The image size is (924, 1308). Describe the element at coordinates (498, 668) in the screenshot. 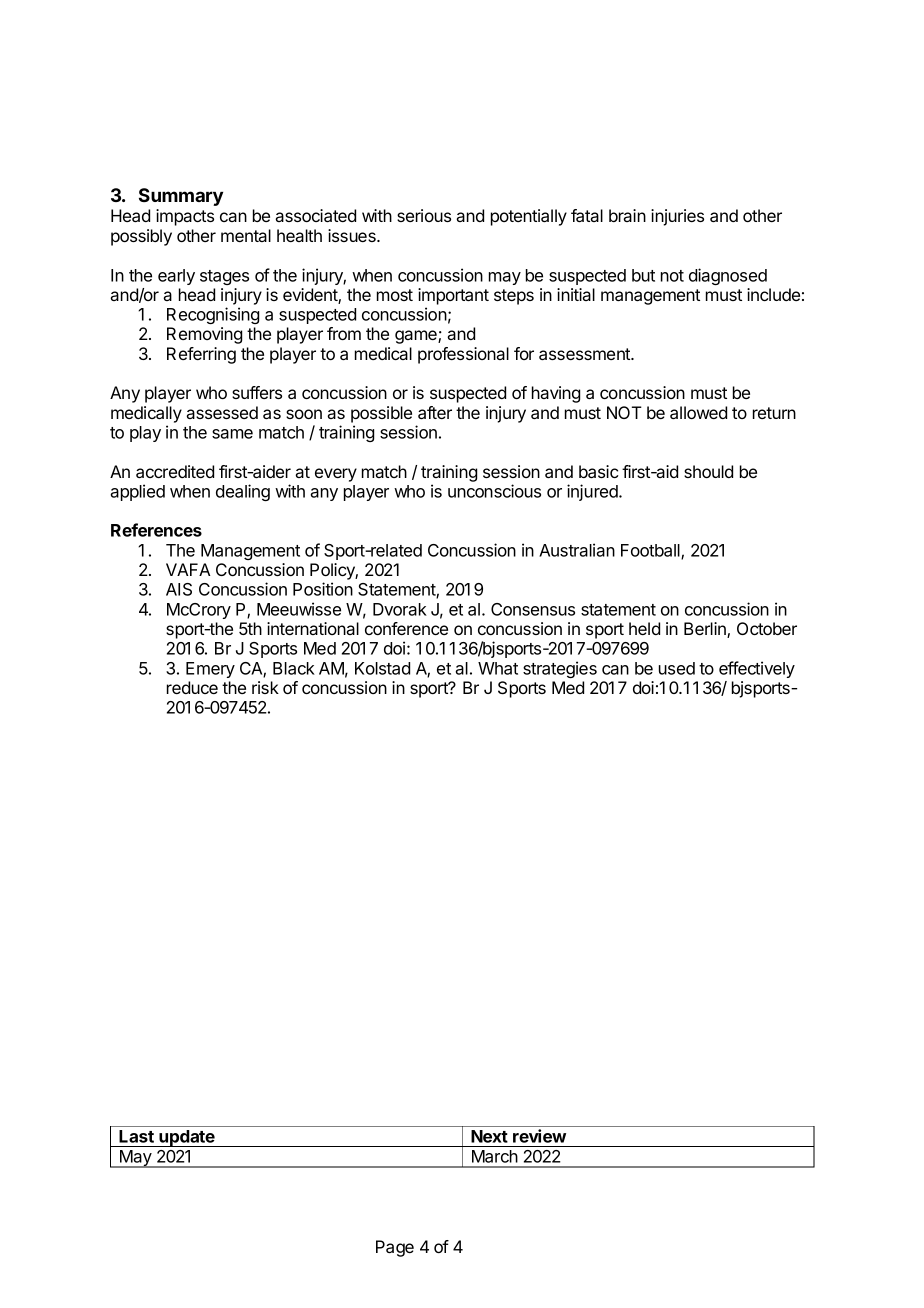

I see `What` at that location.
